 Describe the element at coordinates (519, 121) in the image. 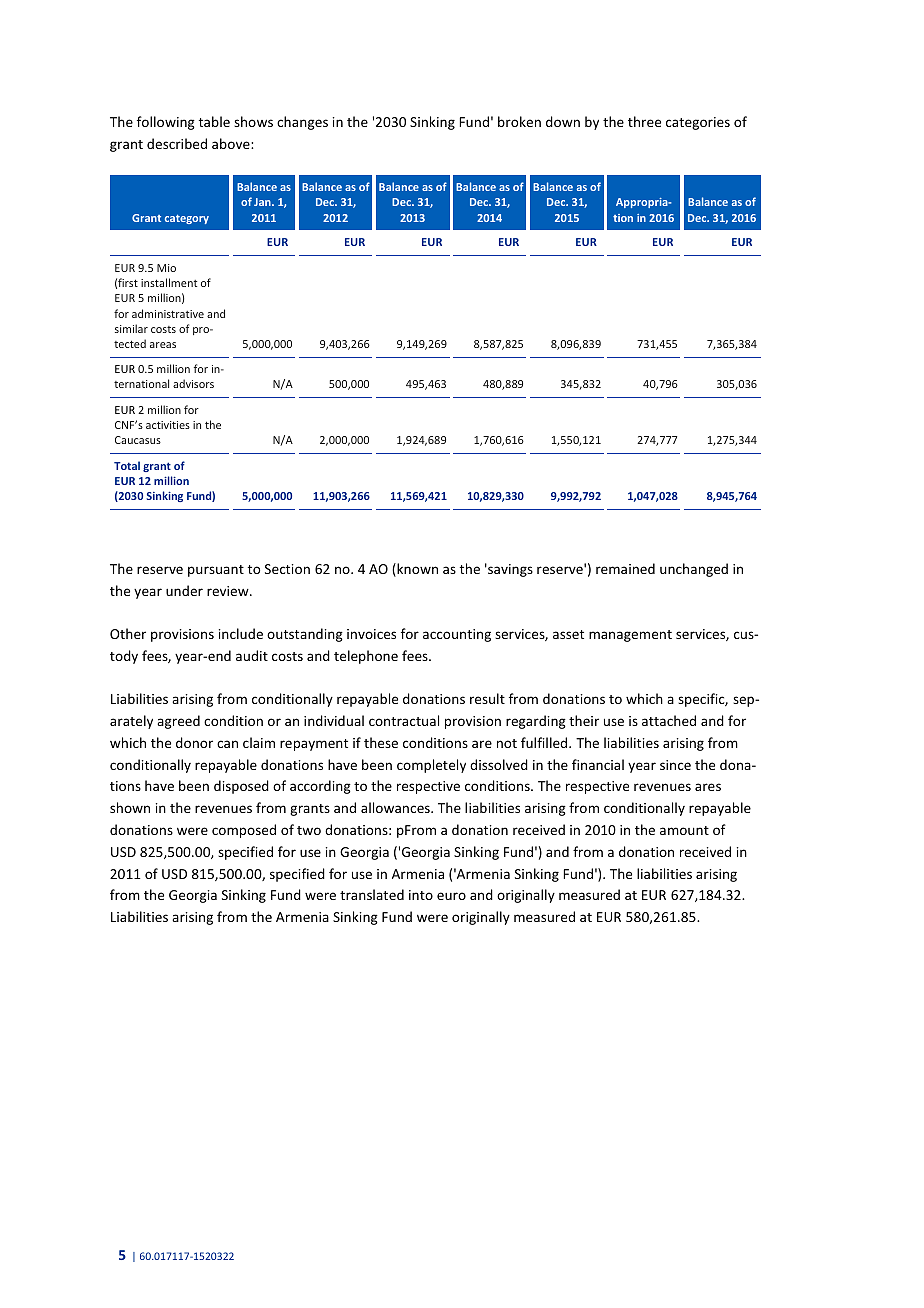

I see `broken` at that location.
